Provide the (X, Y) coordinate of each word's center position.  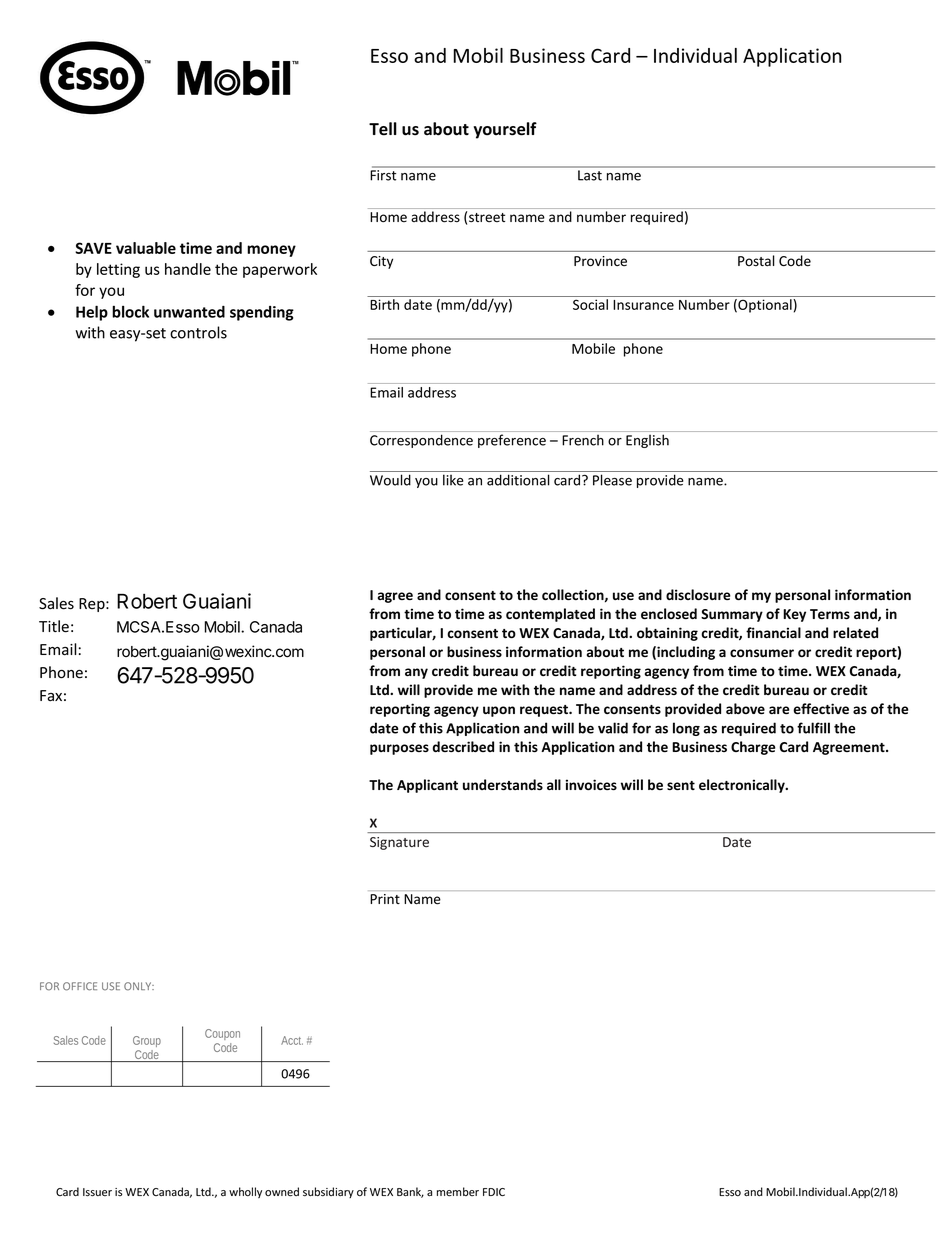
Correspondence (421, 441)
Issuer (97, 1192)
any (416, 673)
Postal (756, 261)
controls (198, 332)
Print (385, 899)
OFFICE (80, 986)
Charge (753, 748)
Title (54, 626)
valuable (146, 248)
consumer (762, 653)
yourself (505, 130)
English (647, 441)
